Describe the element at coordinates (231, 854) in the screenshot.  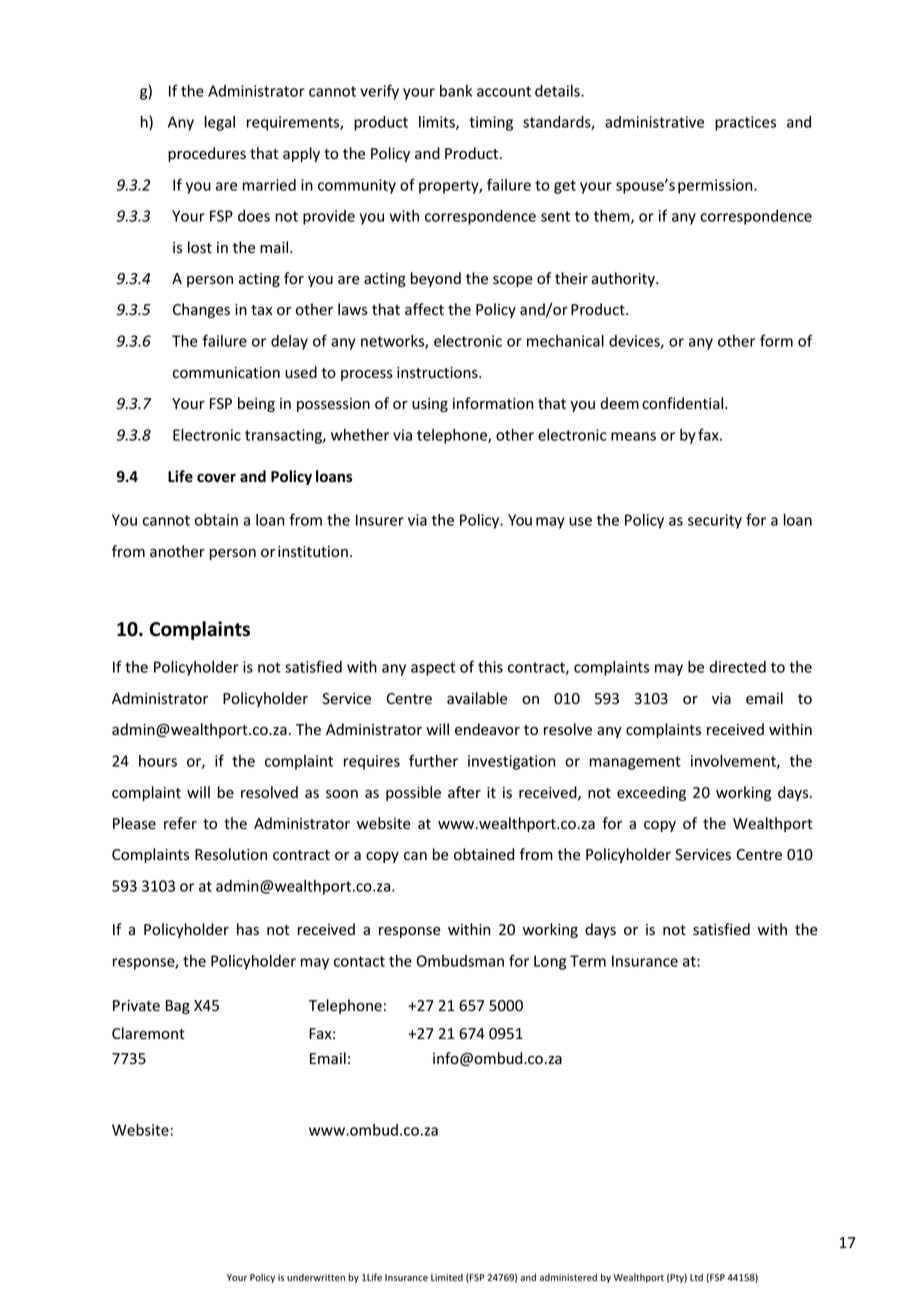
I see `Resolution` at that location.
